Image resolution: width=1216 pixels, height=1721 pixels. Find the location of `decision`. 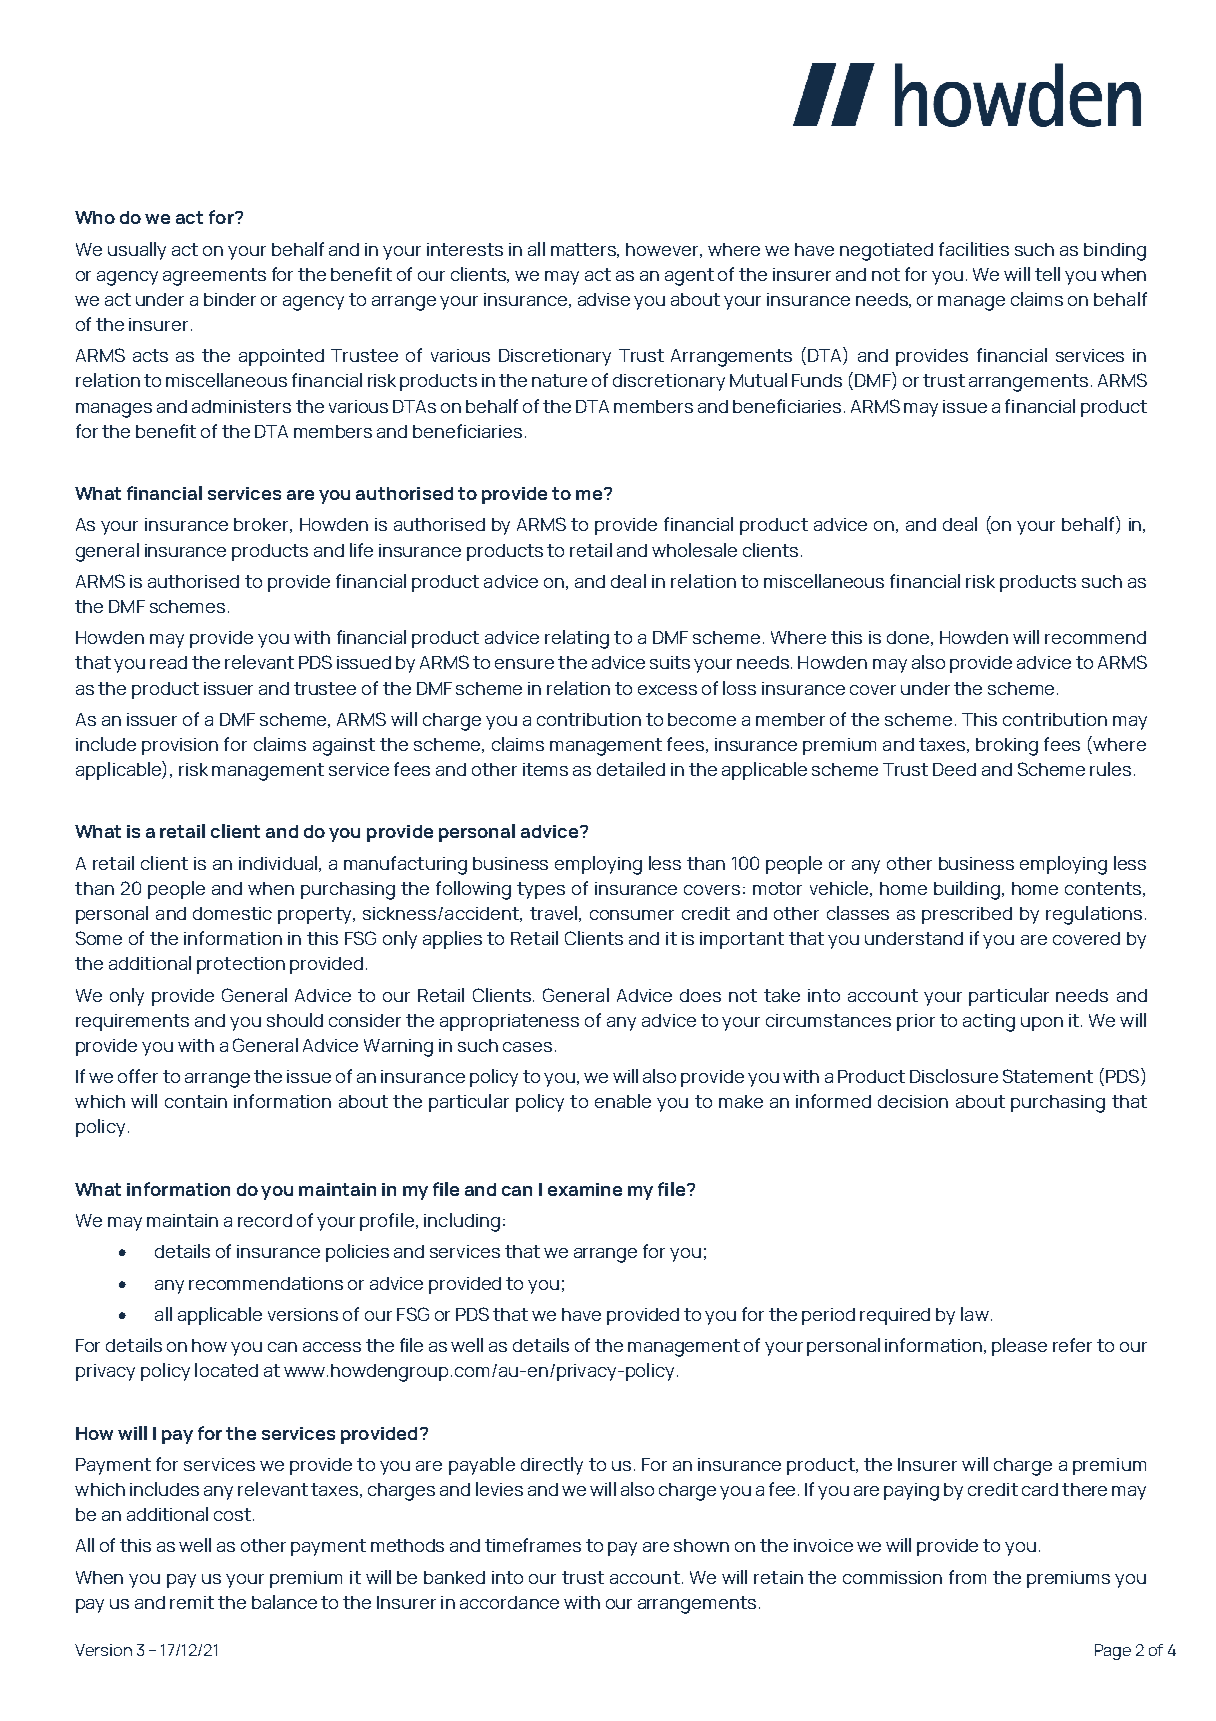

decision is located at coordinates (913, 1101).
